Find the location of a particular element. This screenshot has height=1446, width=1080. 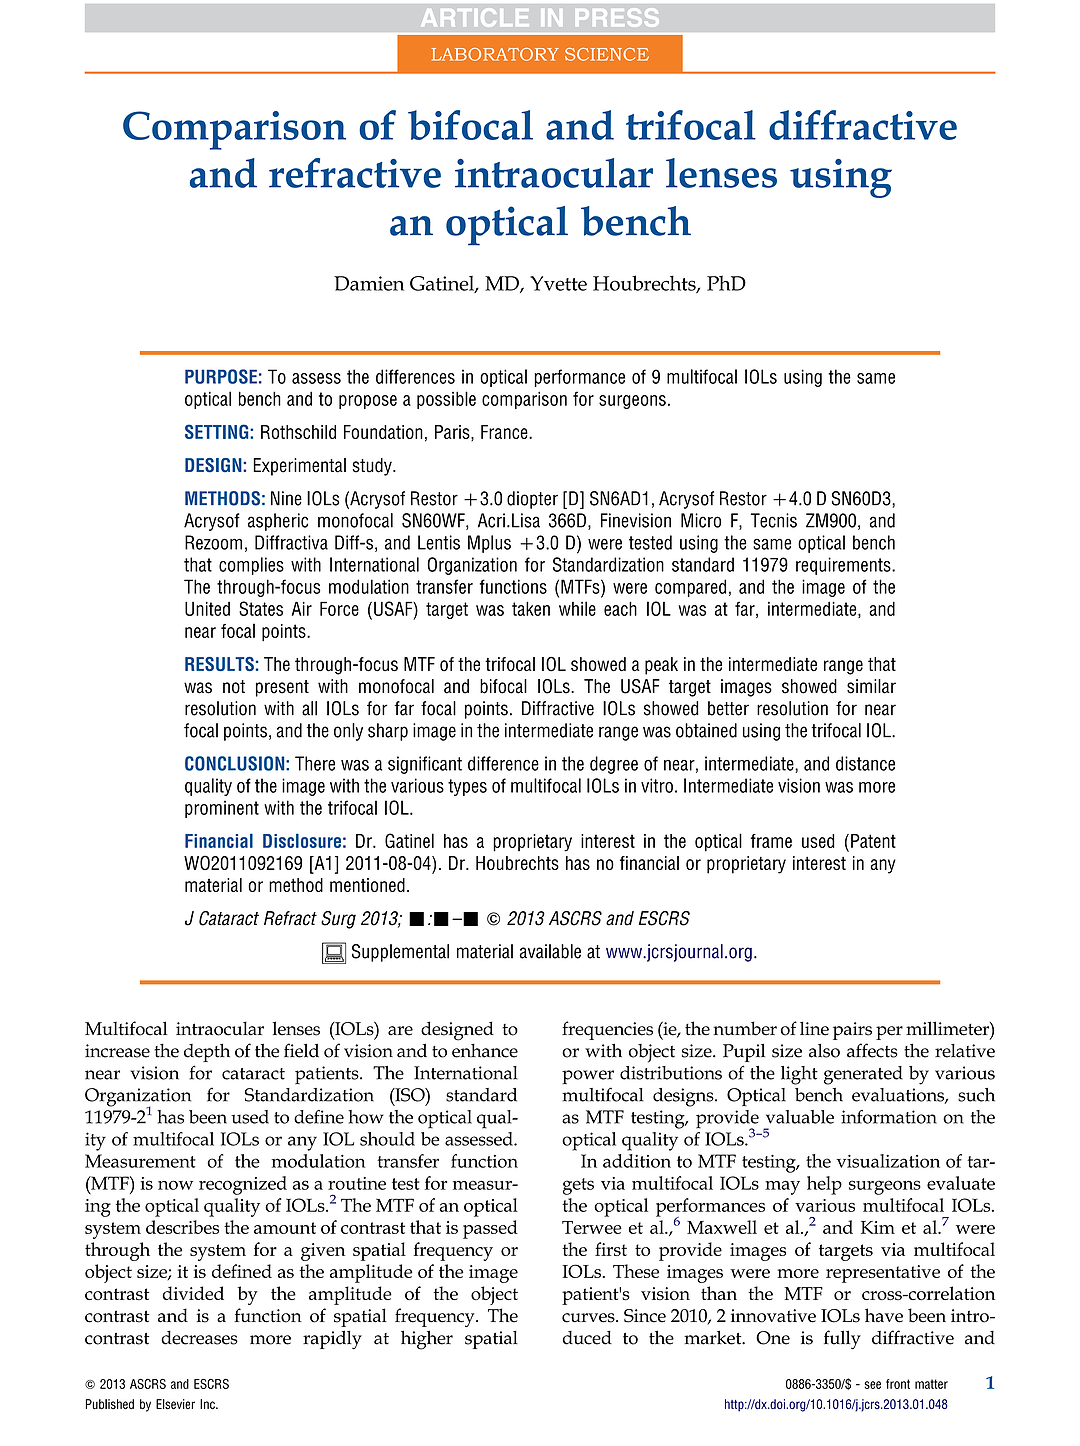

diopter is located at coordinates (532, 500).
